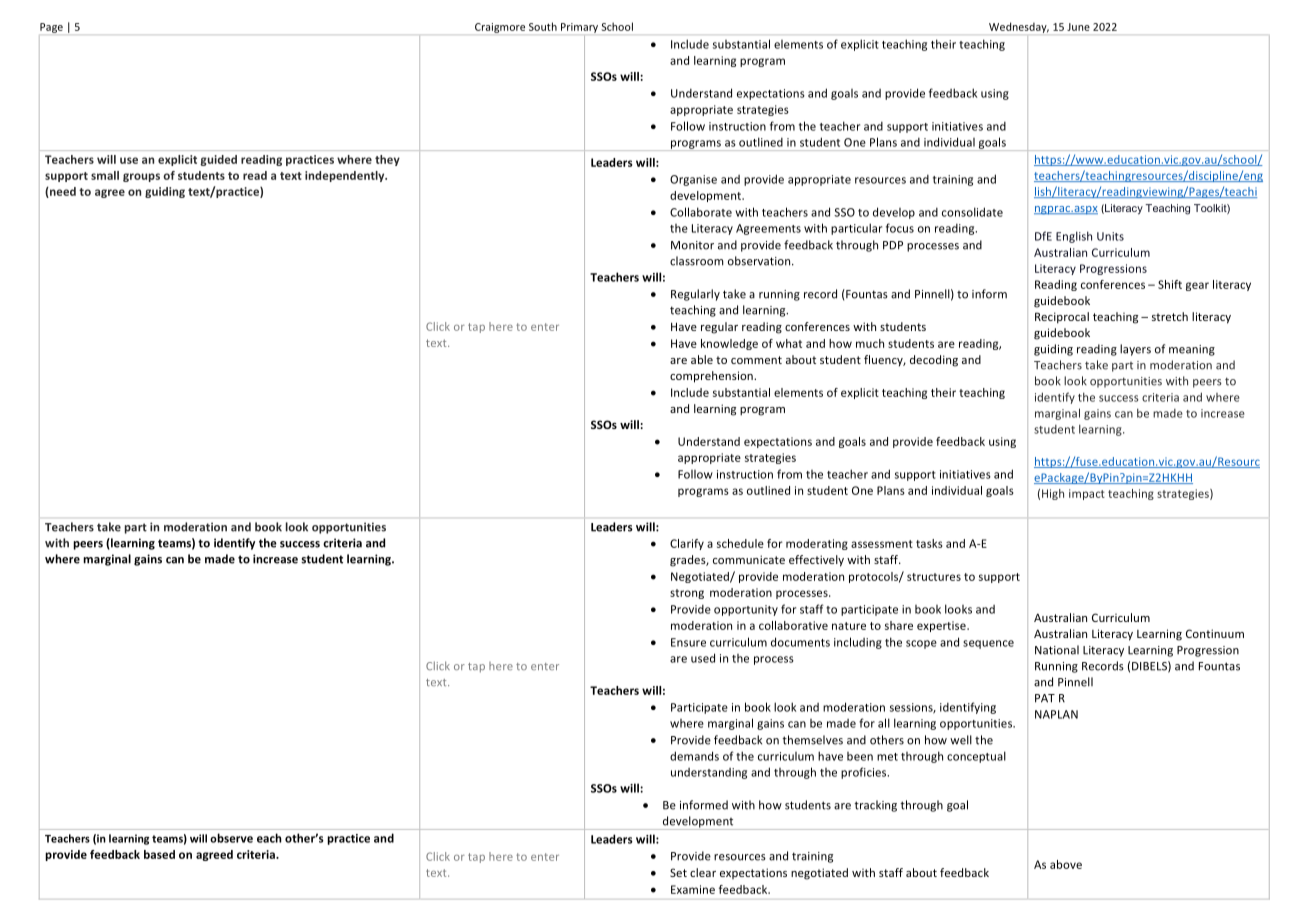 This document has width=1308, height=924. I want to click on June, so click(1078, 27).
